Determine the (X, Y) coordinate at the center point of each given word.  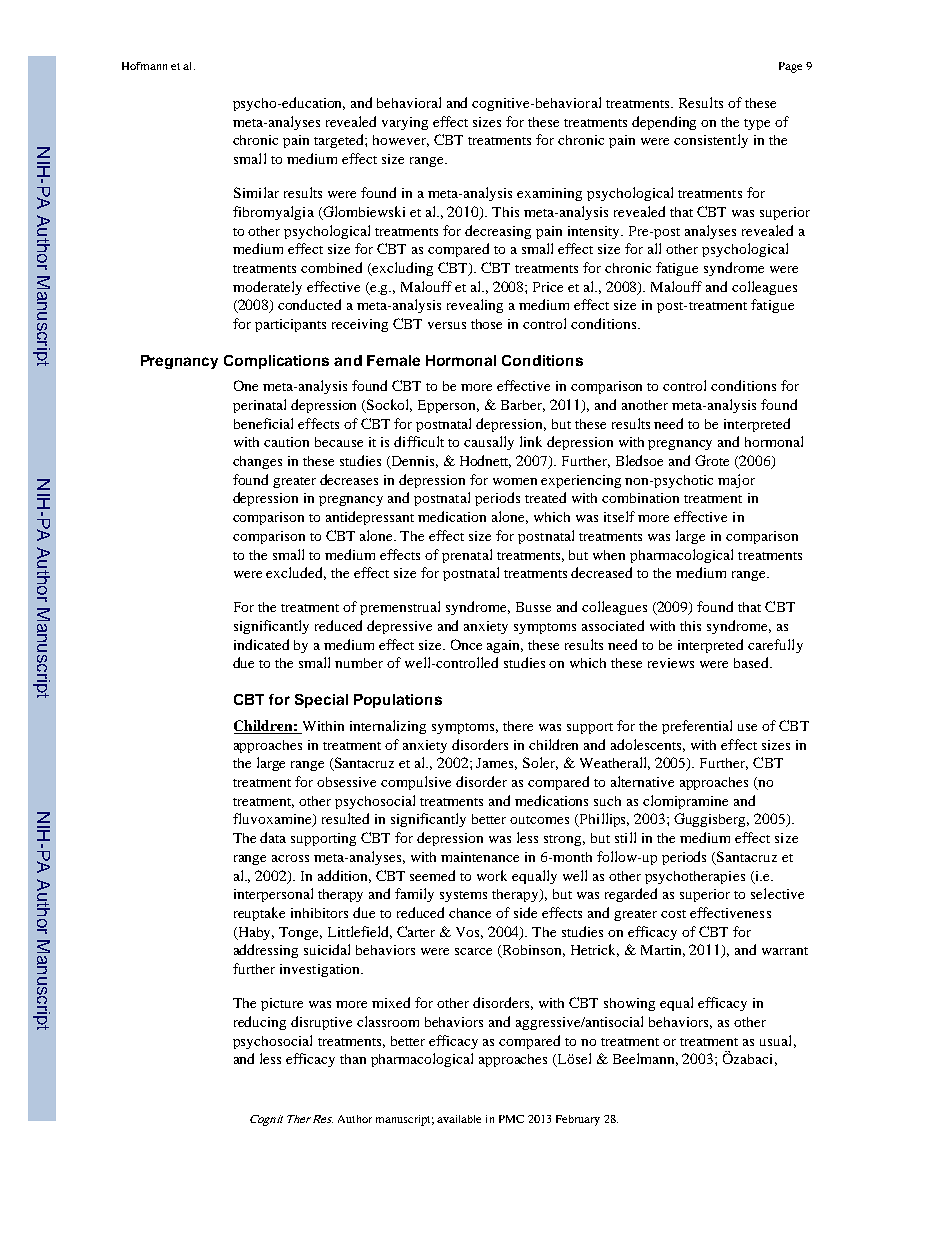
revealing (475, 306)
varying (405, 123)
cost (673, 914)
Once (466, 644)
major (736, 481)
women (515, 481)
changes (257, 462)
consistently (711, 141)
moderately (267, 288)
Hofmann (144, 66)
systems (463, 896)
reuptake (259, 914)
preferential (697, 727)
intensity (595, 232)
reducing (260, 1023)
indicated (261, 644)
